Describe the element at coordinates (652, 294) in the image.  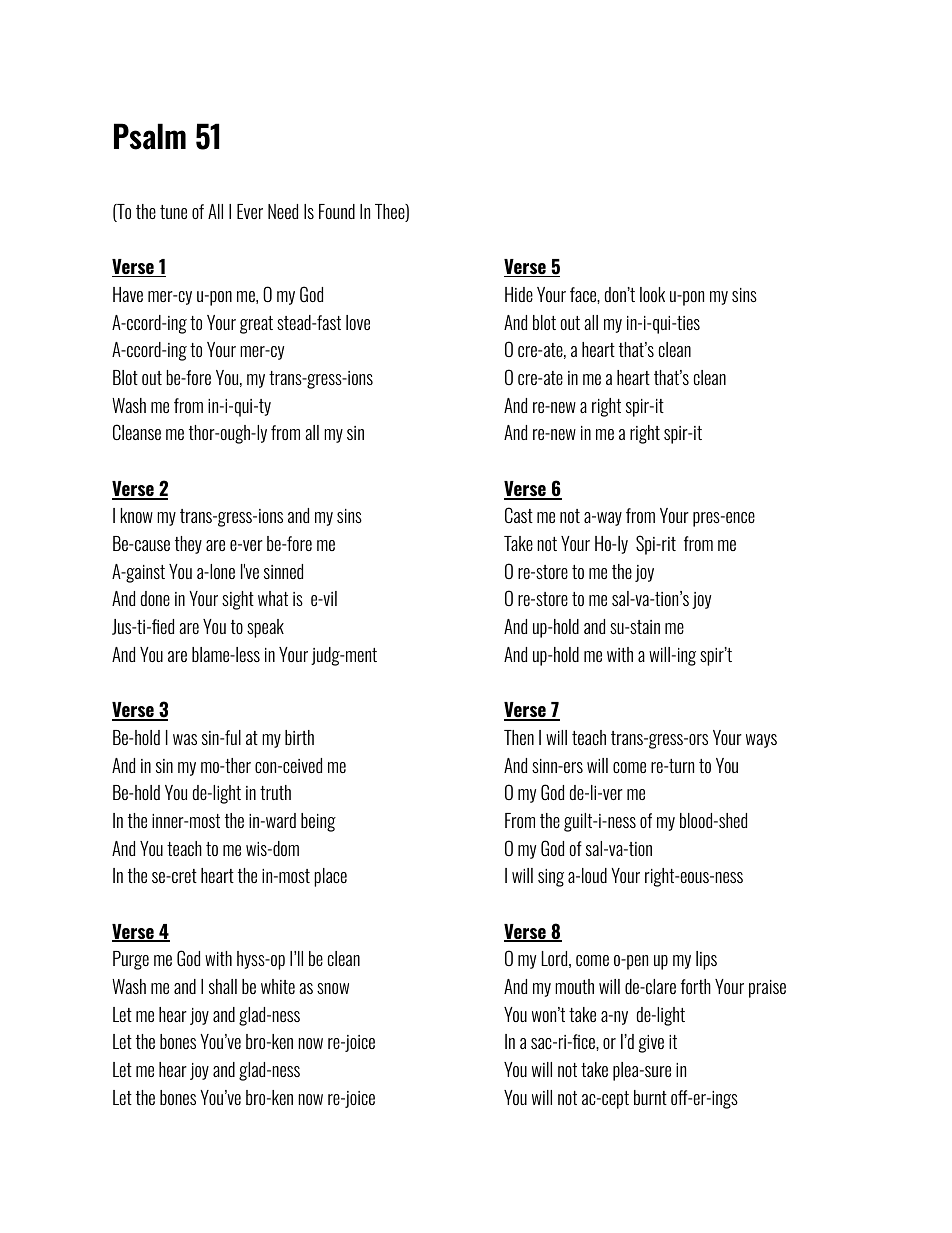
I see `look` at that location.
